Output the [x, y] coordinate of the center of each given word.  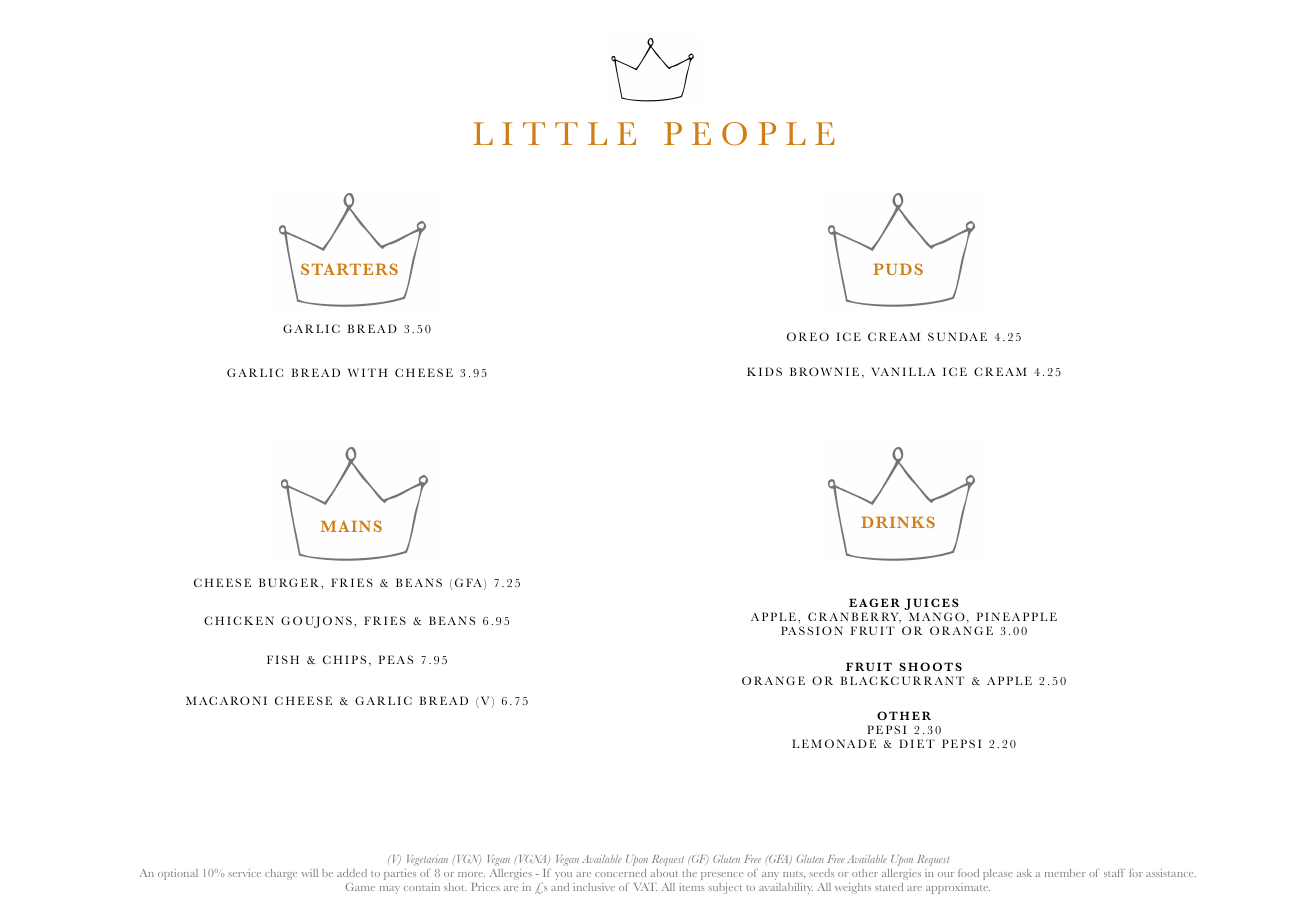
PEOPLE [749, 134]
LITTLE [554, 133]
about [664, 873]
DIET [917, 743]
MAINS [351, 526]
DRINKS [898, 522]
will [310, 873]
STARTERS [349, 269]
